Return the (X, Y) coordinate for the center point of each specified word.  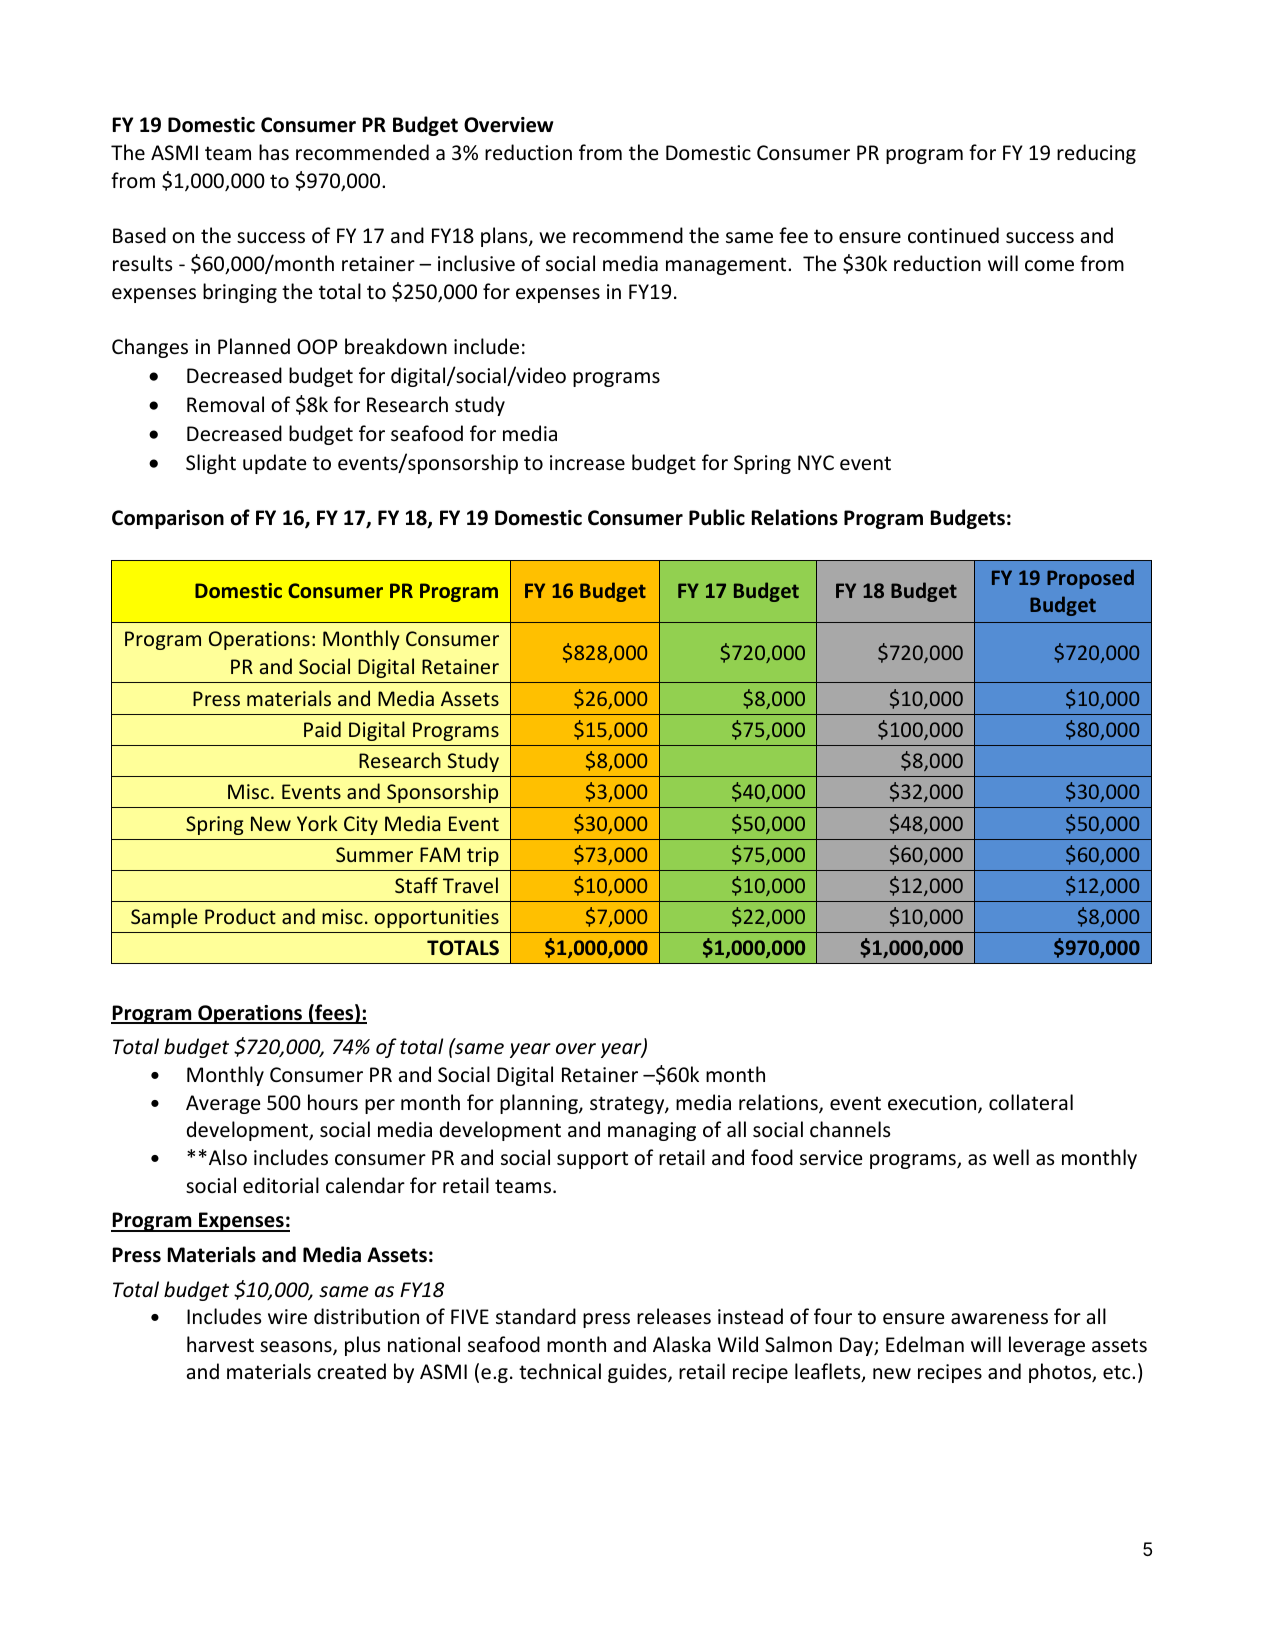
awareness (999, 1319)
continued (953, 235)
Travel (470, 885)
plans (505, 237)
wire (287, 1317)
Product (240, 916)
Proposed (1090, 579)
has (274, 152)
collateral (1031, 1102)
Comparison (168, 519)
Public (717, 517)
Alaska (682, 1344)
